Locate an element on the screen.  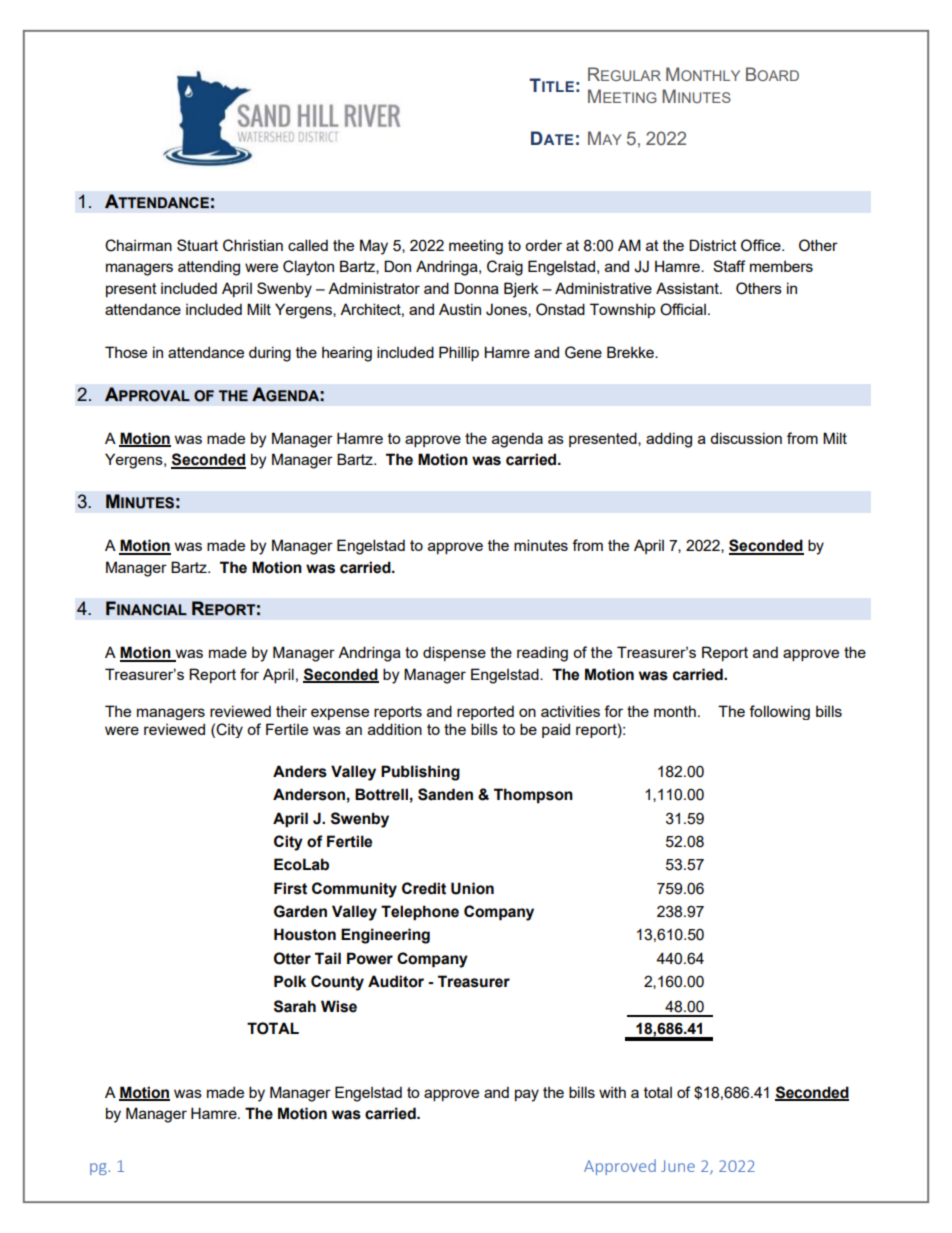
Sarah is located at coordinates (295, 1006).
